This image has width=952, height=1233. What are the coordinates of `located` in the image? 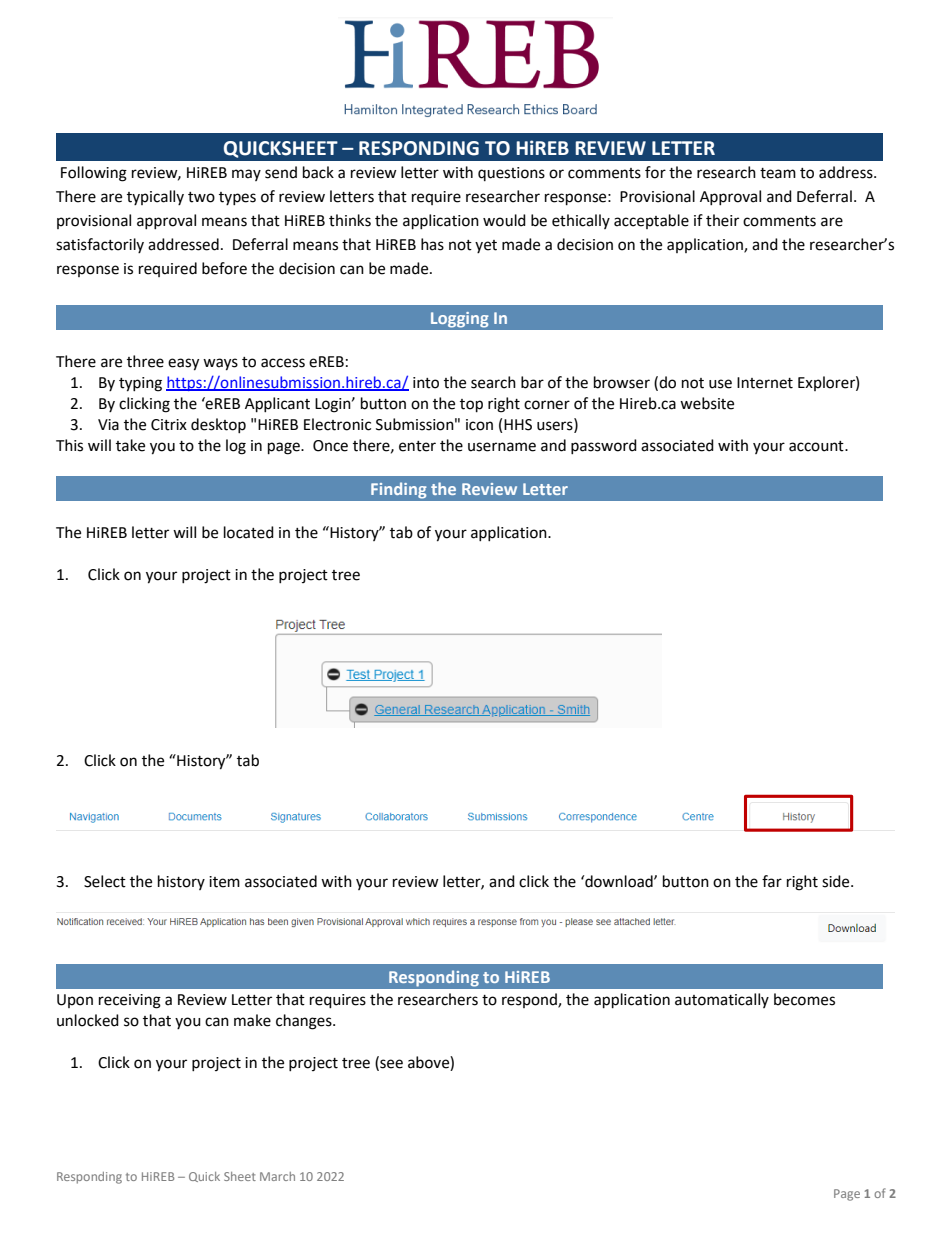 It's located at (249, 532).
